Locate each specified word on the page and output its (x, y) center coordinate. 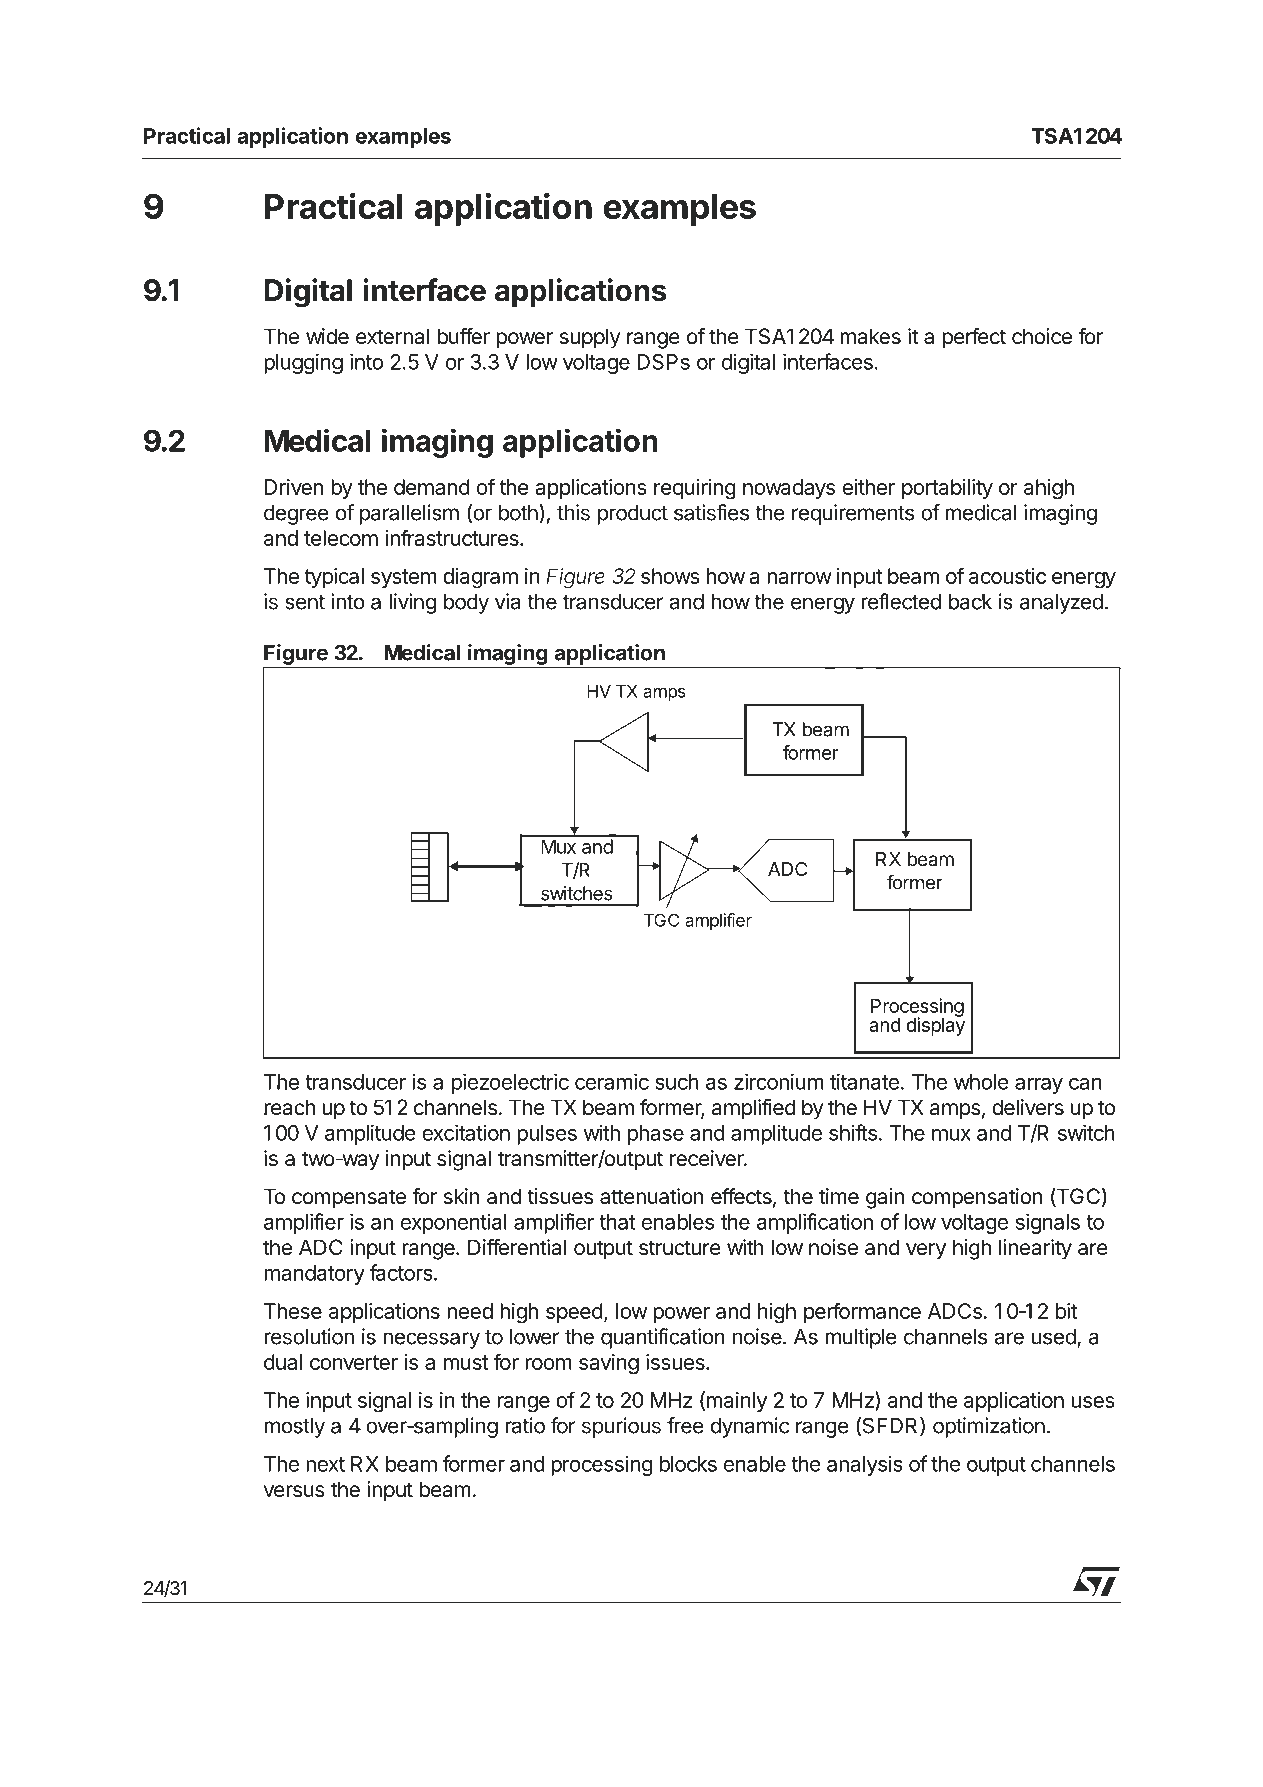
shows (670, 576)
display (935, 1026)
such (676, 1082)
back (970, 601)
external (392, 336)
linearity (1035, 1249)
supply (590, 338)
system (404, 578)
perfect (974, 338)
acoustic (1008, 576)
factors (402, 1272)
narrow (799, 578)
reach (289, 1107)
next (325, 1464)
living (412, 603)
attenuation (652, 1196)
